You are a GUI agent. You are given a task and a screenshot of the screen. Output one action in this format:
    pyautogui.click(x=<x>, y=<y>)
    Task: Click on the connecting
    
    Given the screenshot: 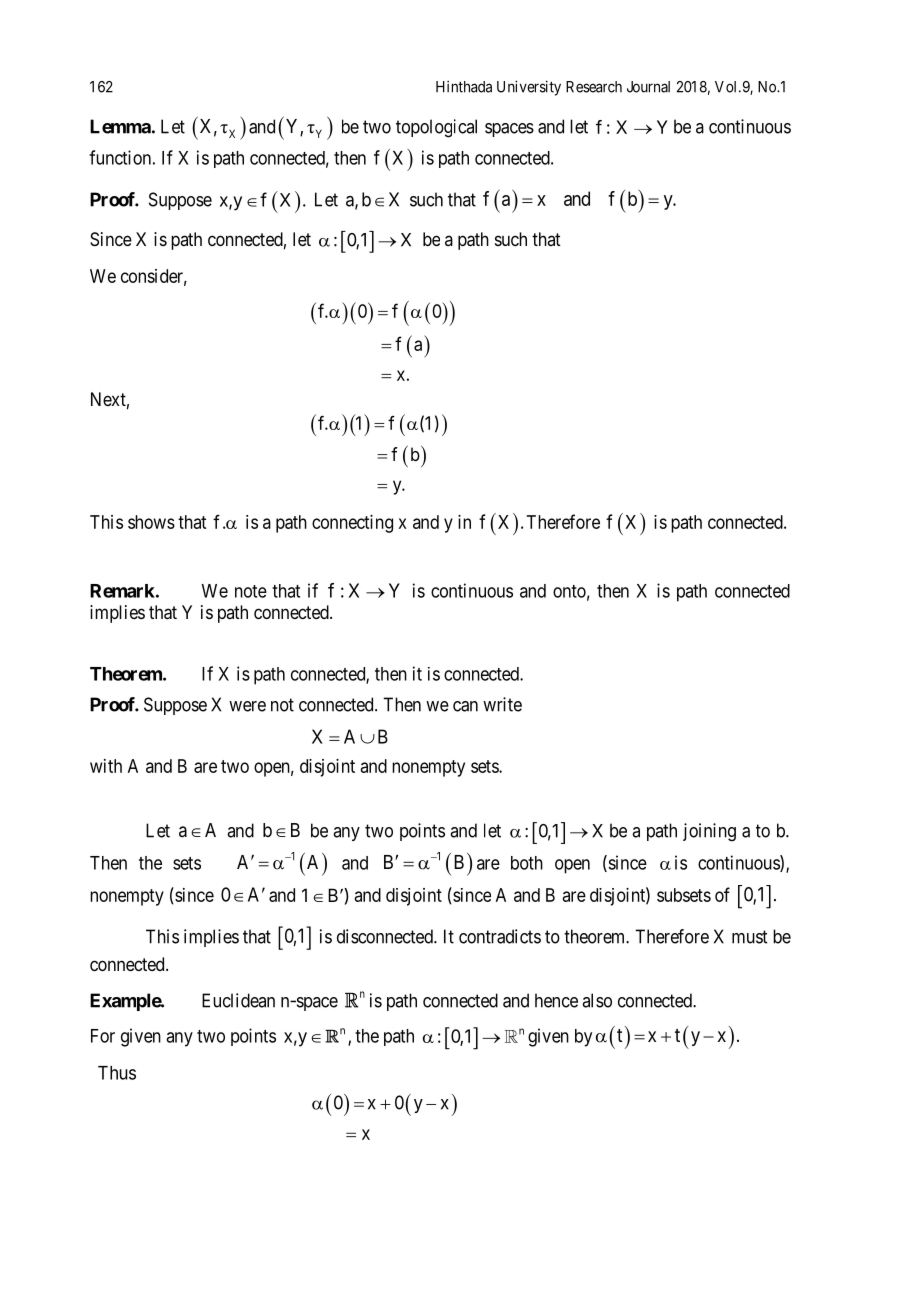 What is the action you would take?
    pyautogui.click(x=352, y=524)
